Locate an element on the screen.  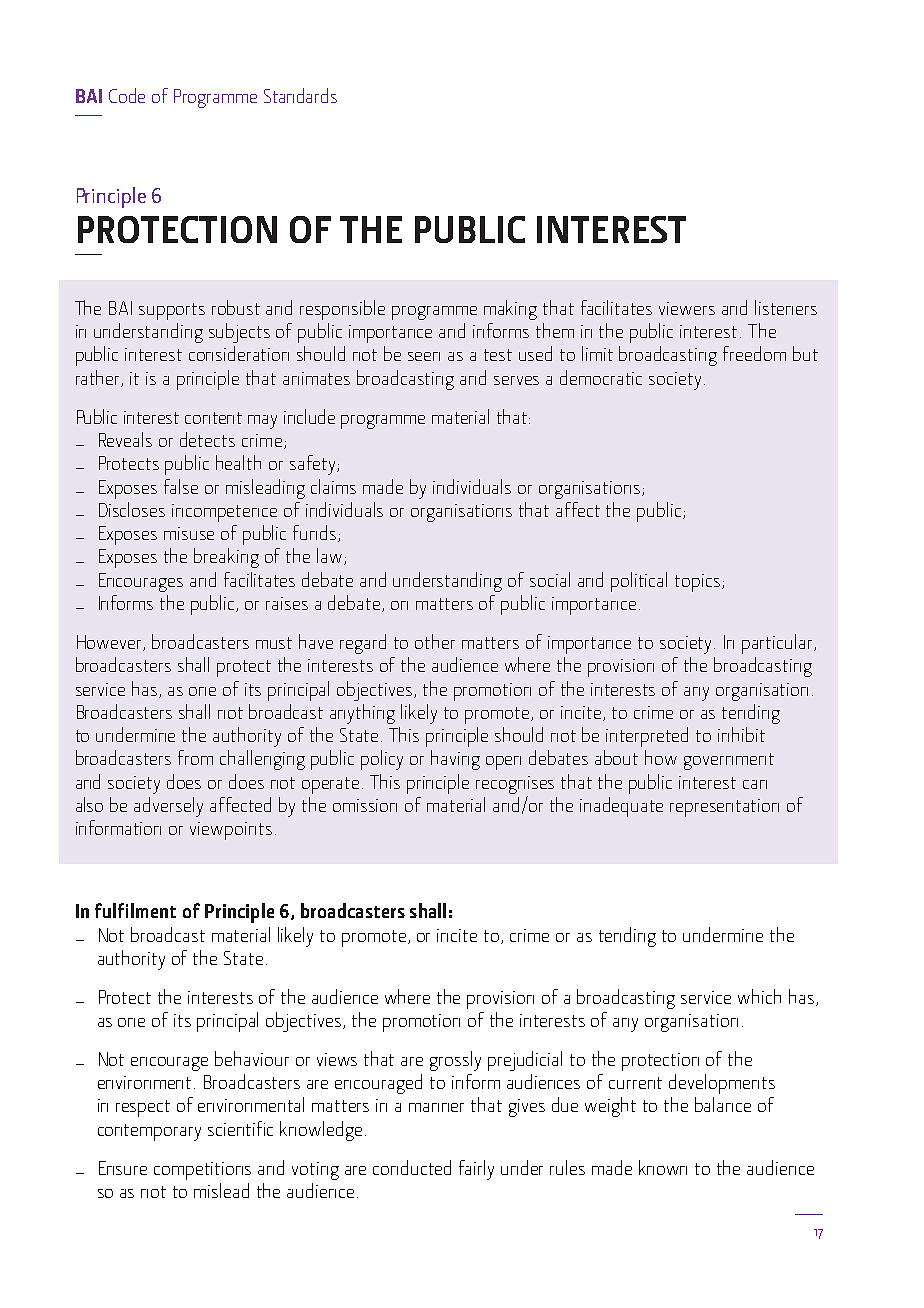
freedom is located at coordinates (754, 353).
